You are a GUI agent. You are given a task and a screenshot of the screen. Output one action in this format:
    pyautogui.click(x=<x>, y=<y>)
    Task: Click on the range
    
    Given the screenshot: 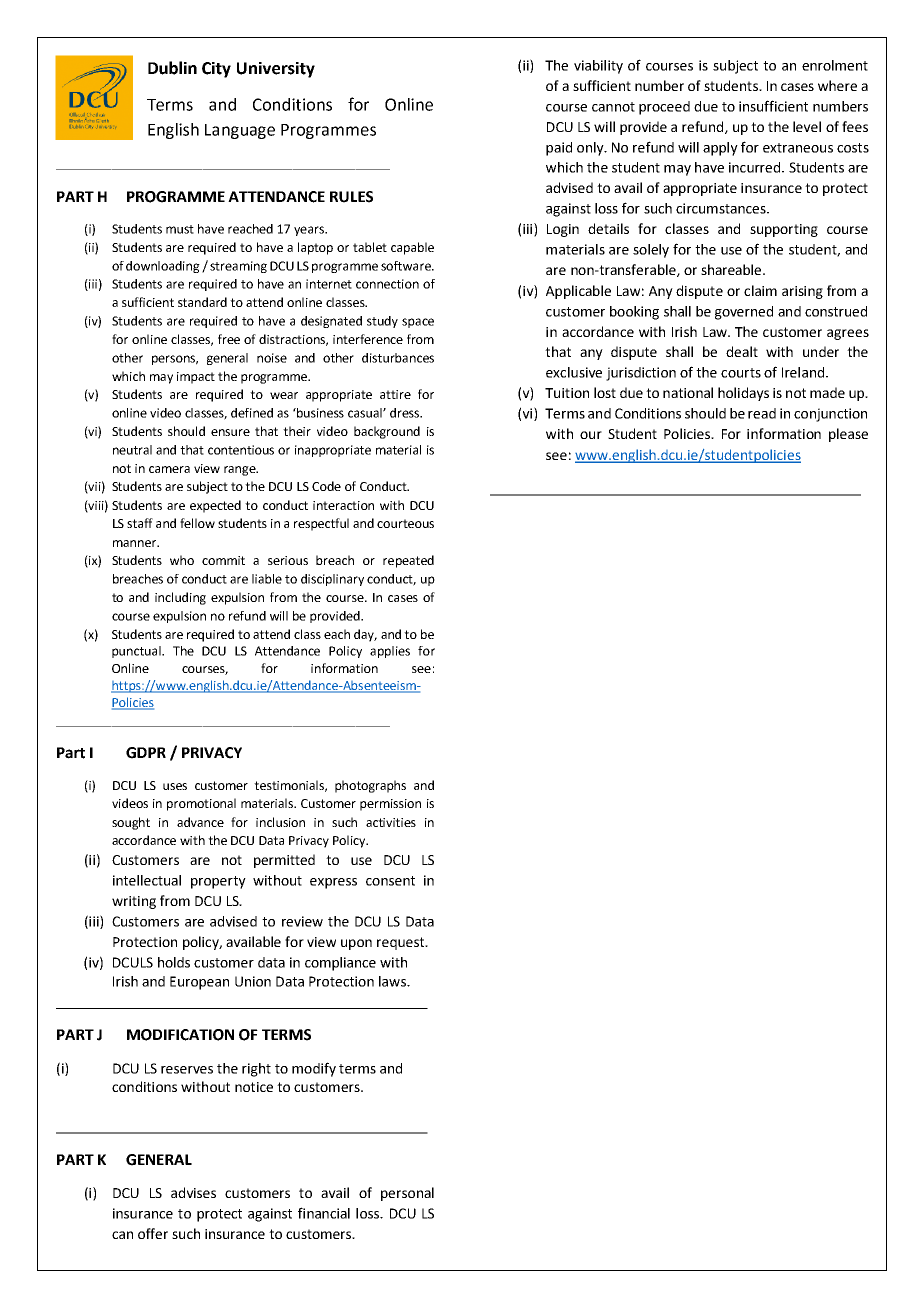 What is the action you would take?
    pyautogui.click(x=241, y=471)
